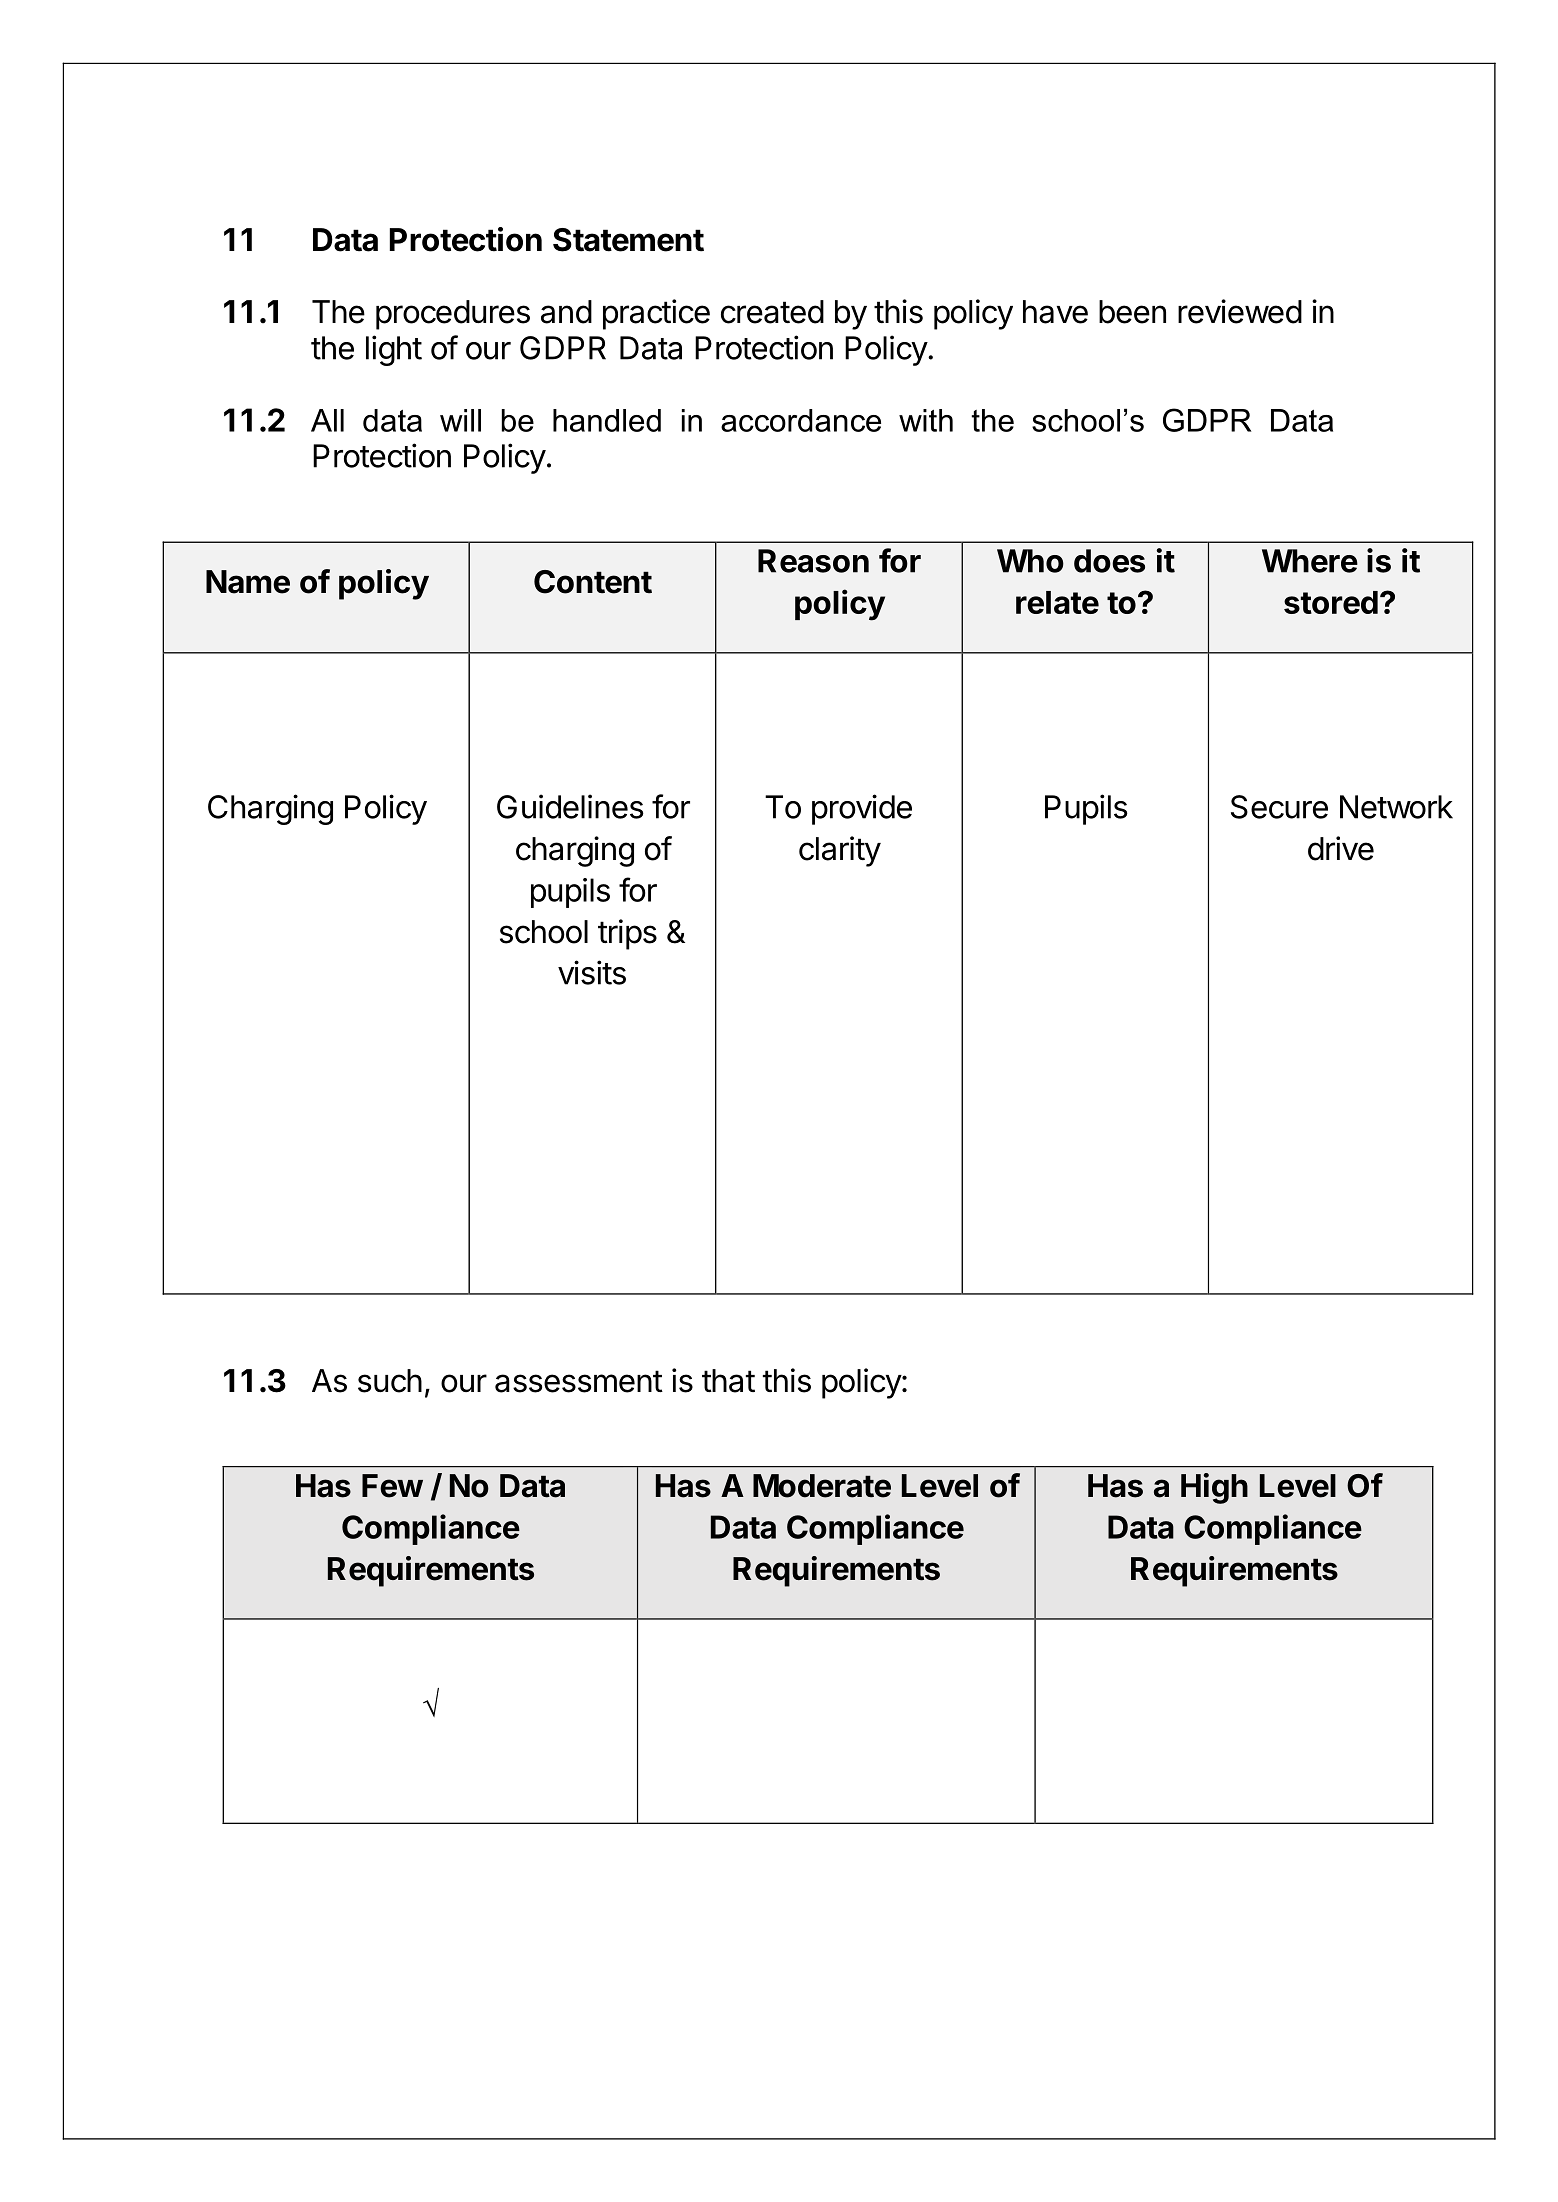 The height and width of the image is (2202, 1558). Describe the element at coordinates (1214, 1488) in the image. I see `High` at that location.
